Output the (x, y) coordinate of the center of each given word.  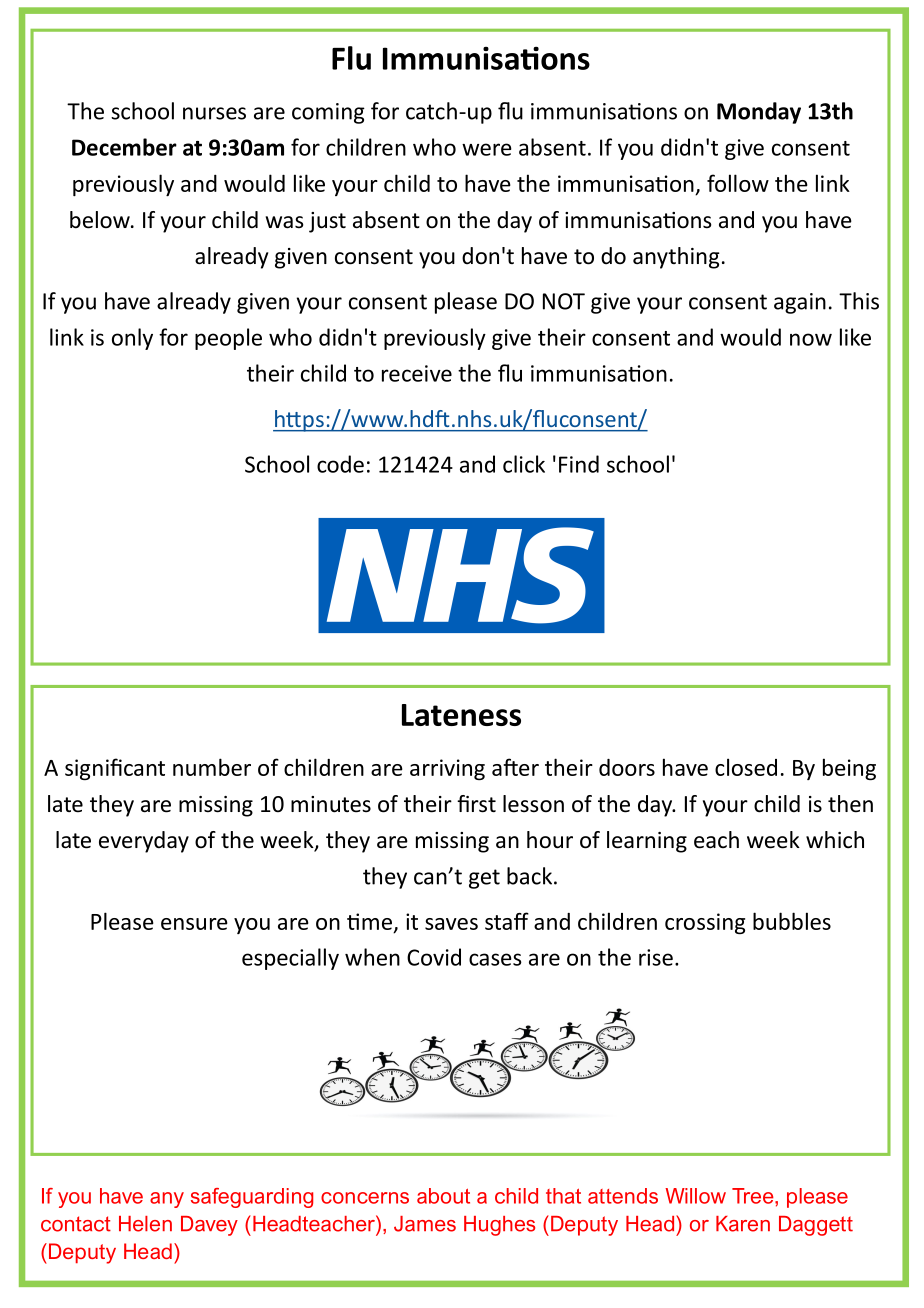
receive (417, 373)
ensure (194, 924)
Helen (145, 1224)
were (487, 149)
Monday (759, 113)
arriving (447, 769)
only (132, 339)
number (212, 767)
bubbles (792, 921)
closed (746, 767)
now (811, 339)
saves (451, 924)
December (124, 147)
